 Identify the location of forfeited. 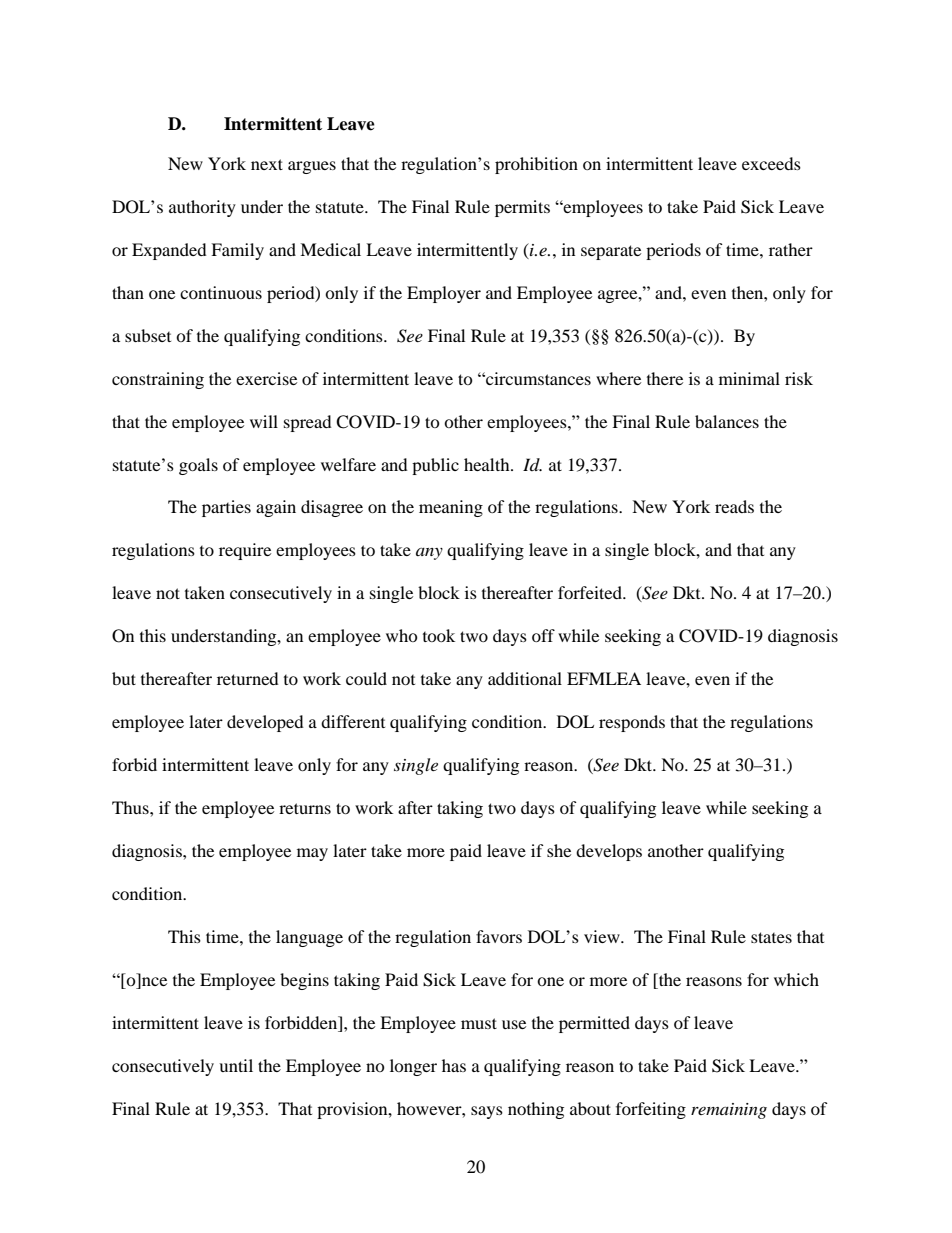
(591, 592).
